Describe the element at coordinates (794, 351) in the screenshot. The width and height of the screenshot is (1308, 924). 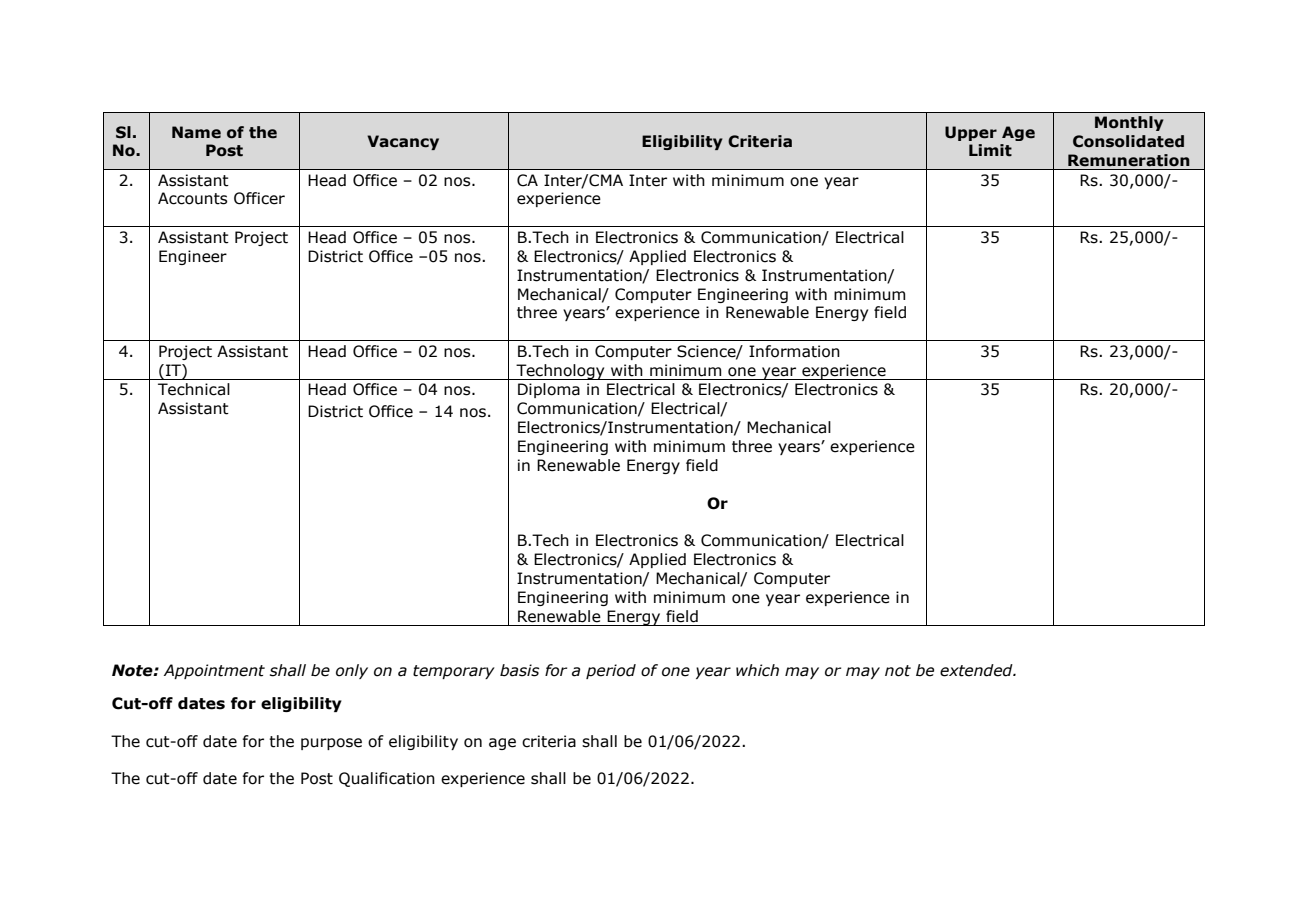
I see `Information` at that location.
